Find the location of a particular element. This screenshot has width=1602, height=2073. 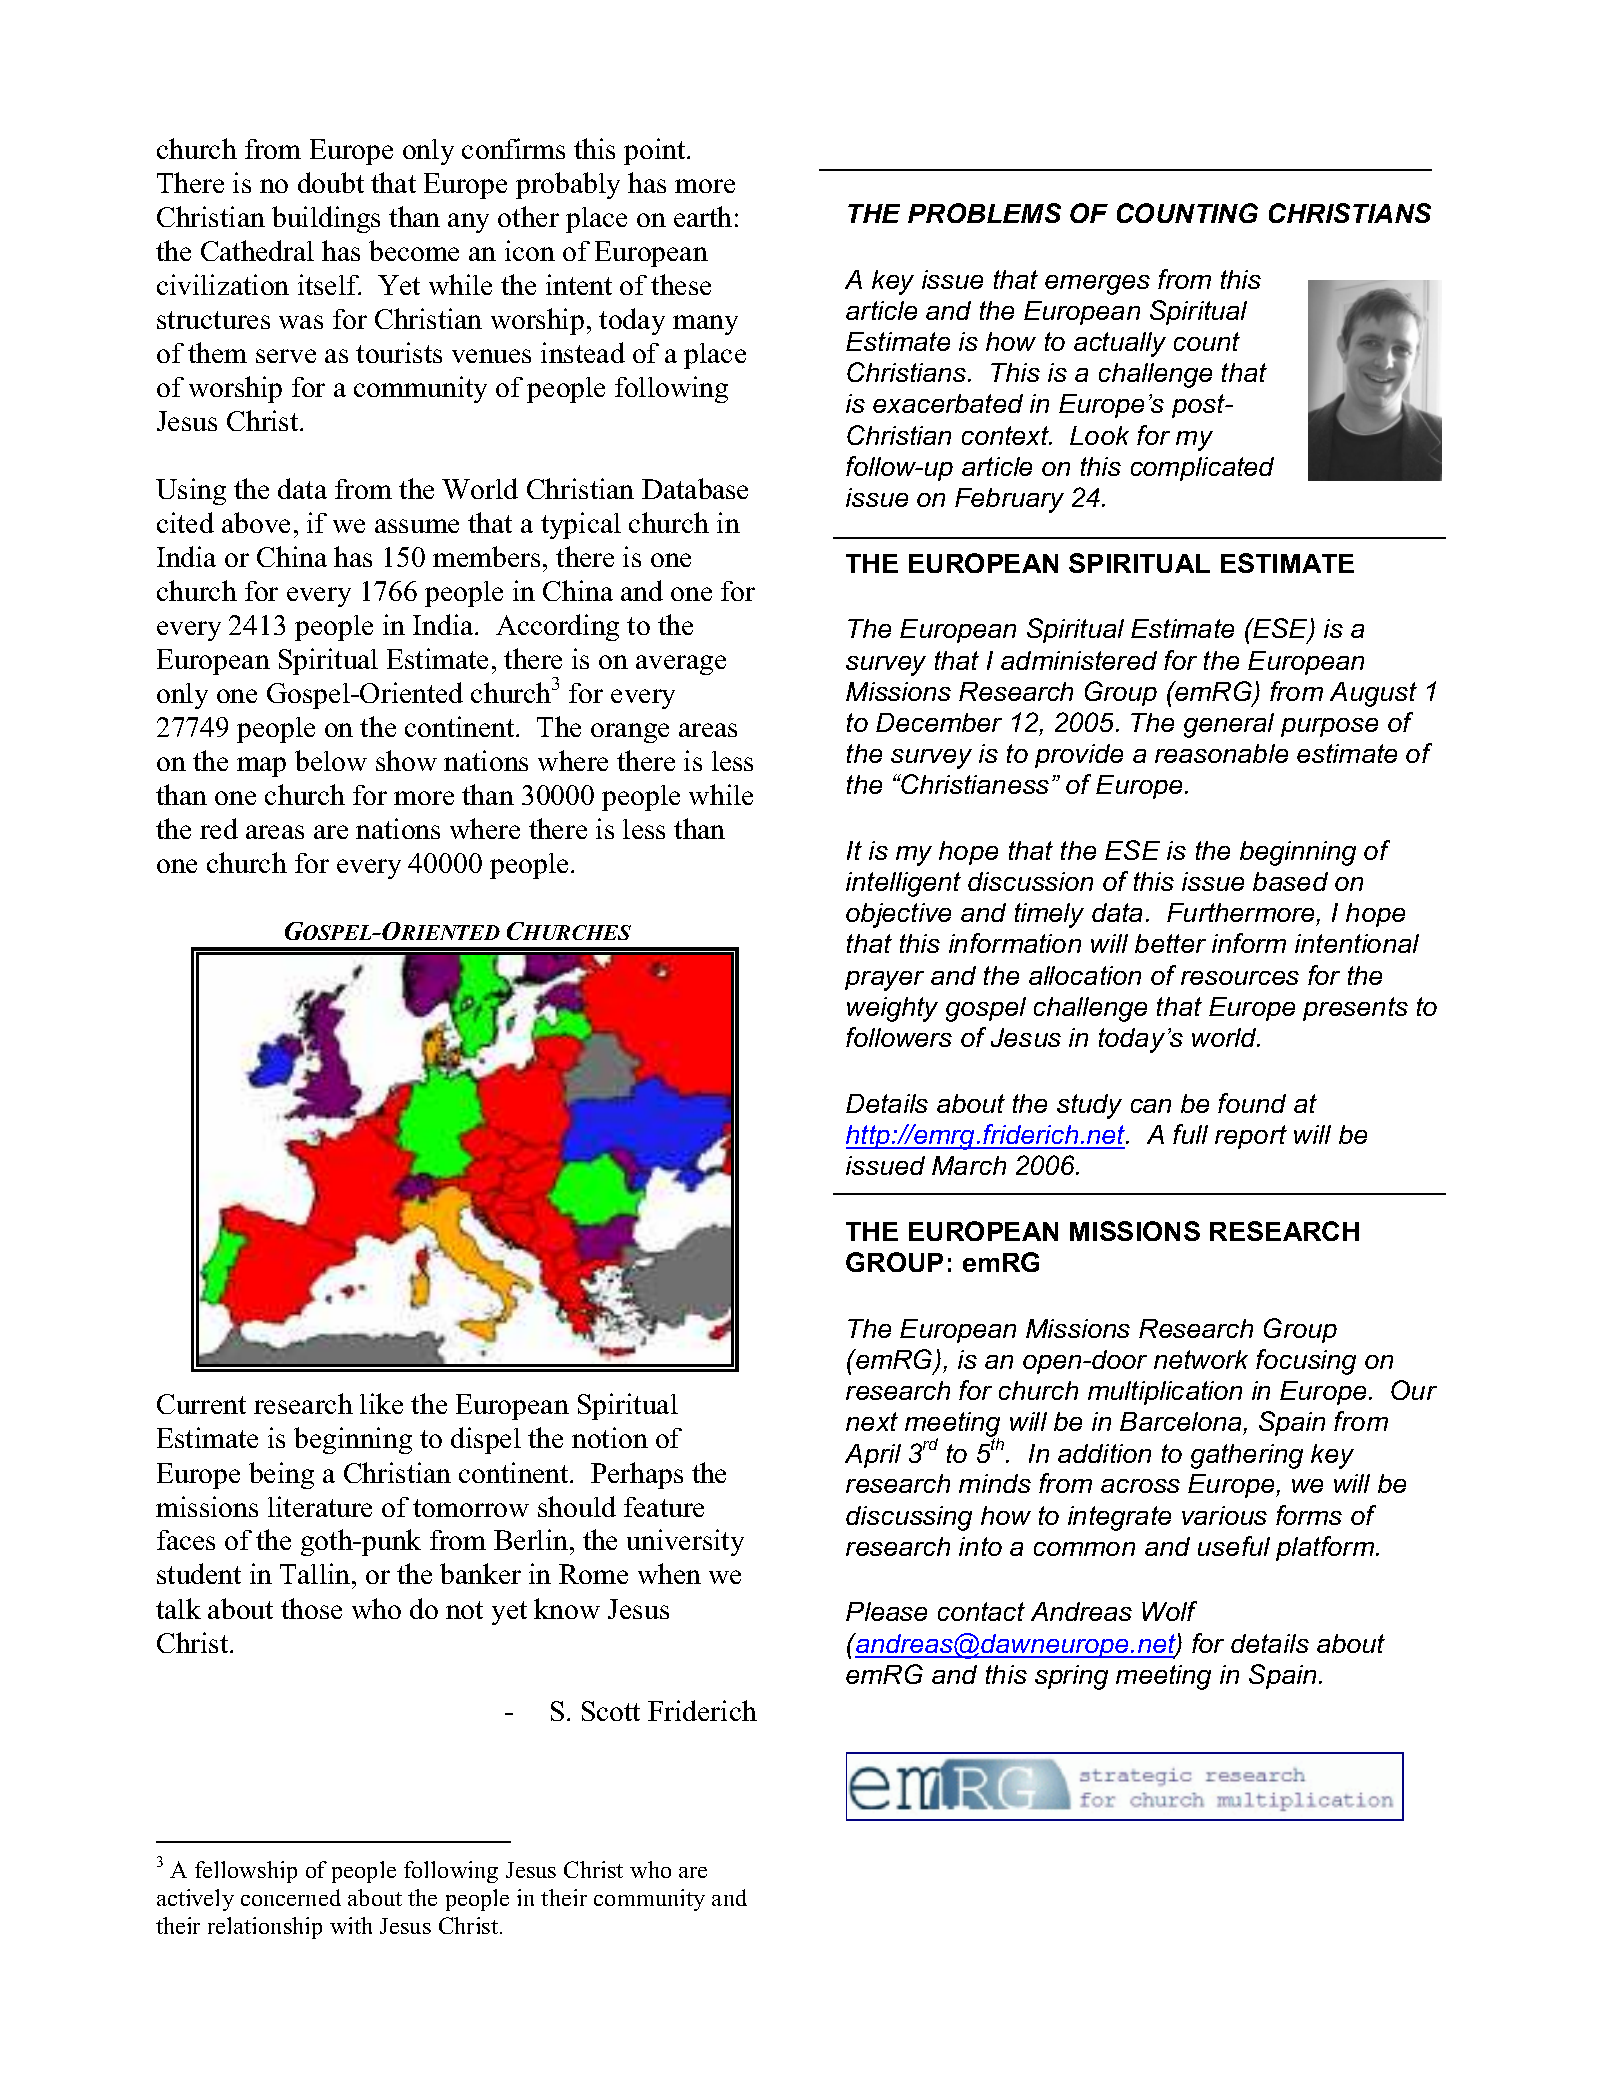

earth is located at coordinates (703, 216).
